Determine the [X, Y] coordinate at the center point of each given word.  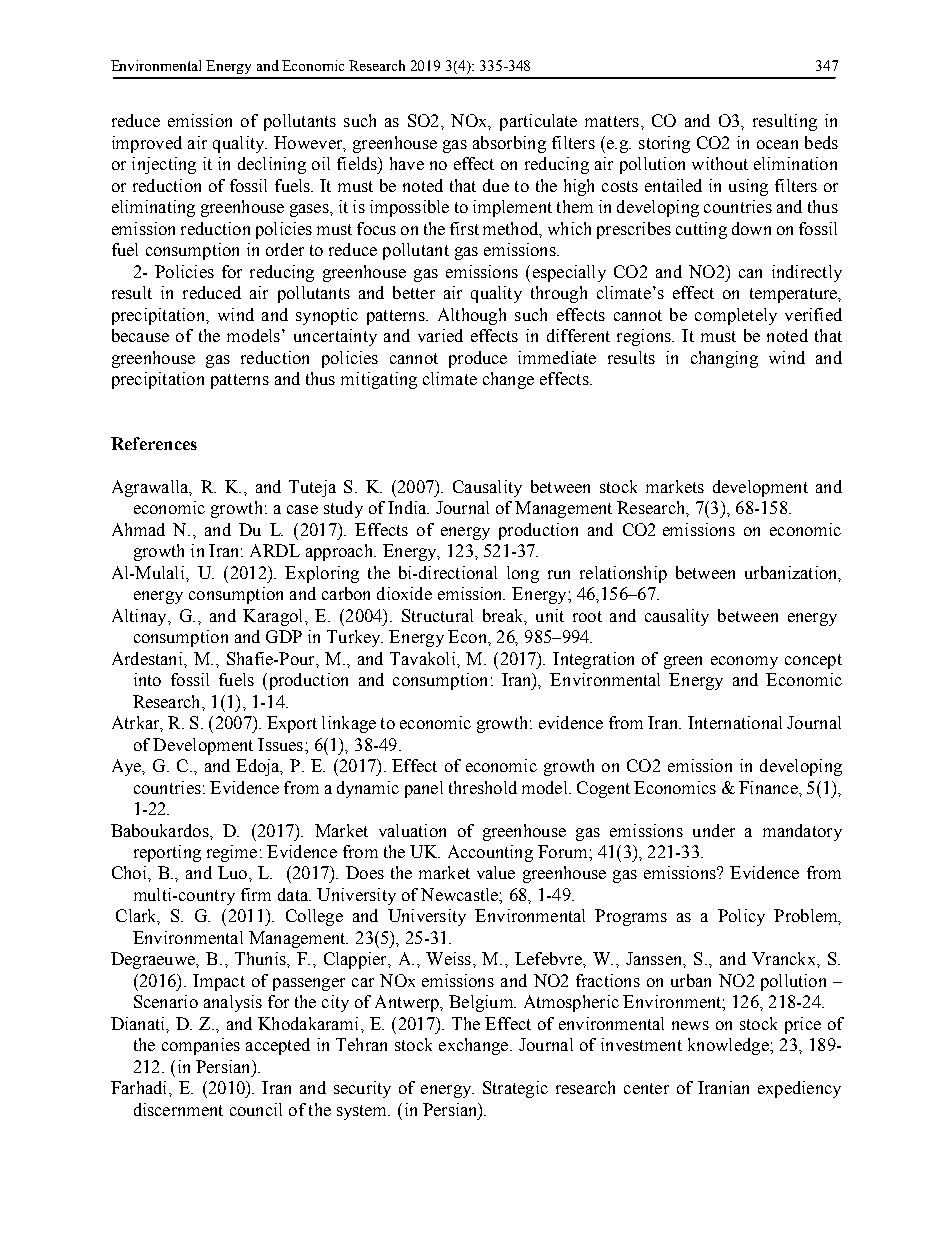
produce [478, 359]
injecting [164, 165]
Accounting [490, 853]
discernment [178, 1109]
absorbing [509, 144]
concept [813, 661]
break [504, 616]
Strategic [515, 1089]
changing [724, 359]
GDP [284, 636]
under [714, 830]
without [720, 163]
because [140, 335]
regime [232, 853]
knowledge [729, 1046]
